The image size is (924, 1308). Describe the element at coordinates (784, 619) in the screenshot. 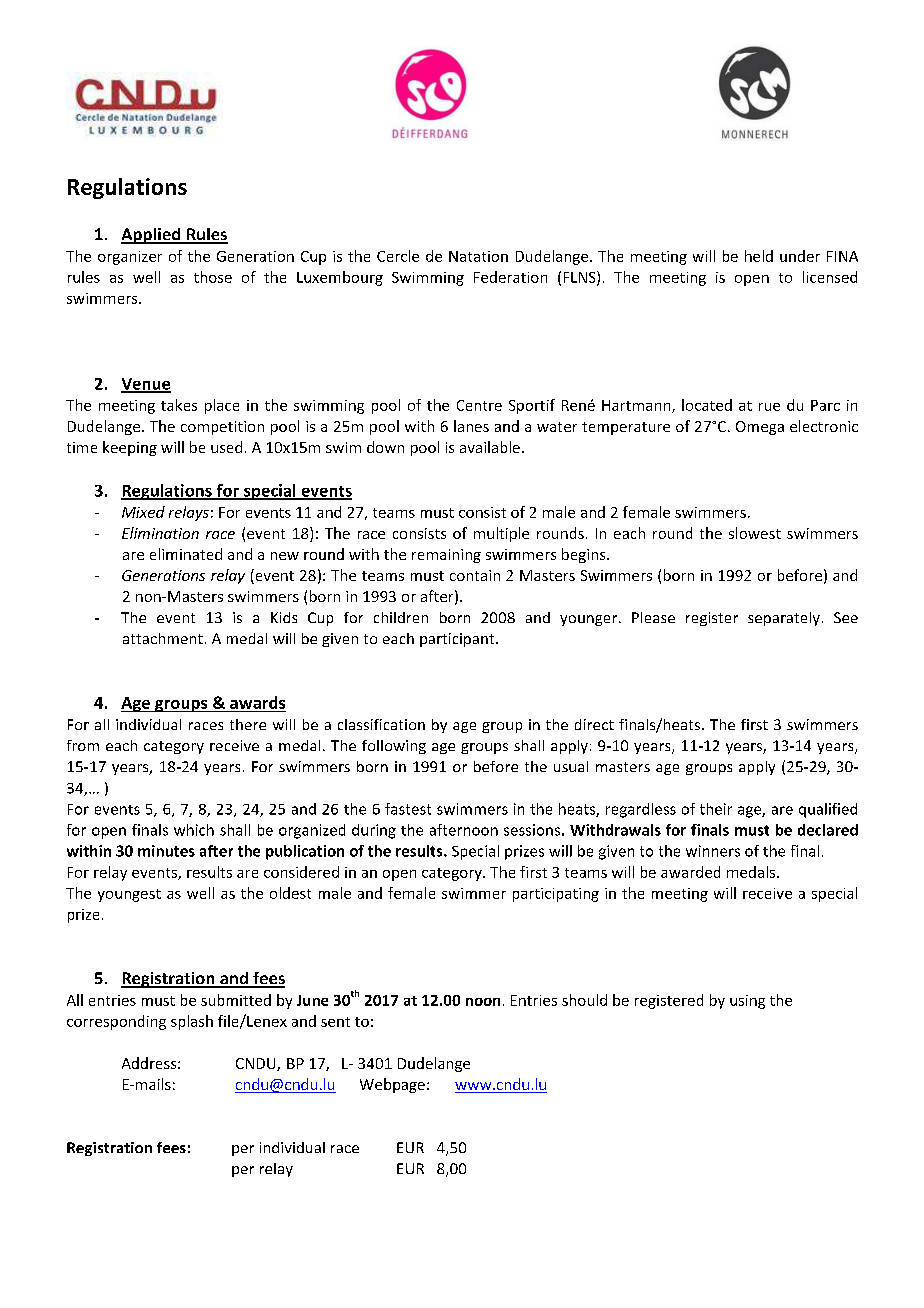

I see `separately` at that location.
